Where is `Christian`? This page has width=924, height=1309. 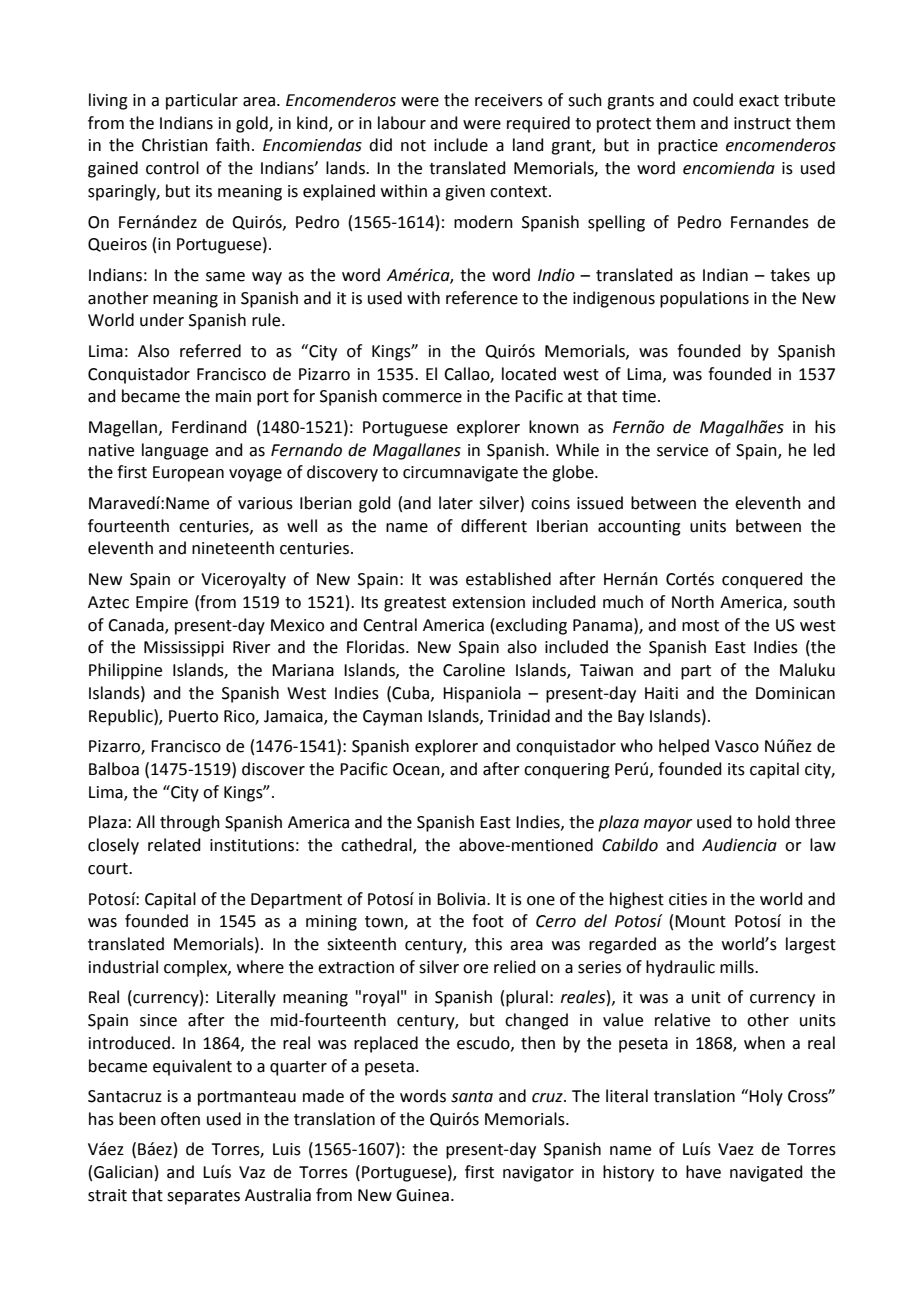
Christian is located at coordinates (175, 145).
